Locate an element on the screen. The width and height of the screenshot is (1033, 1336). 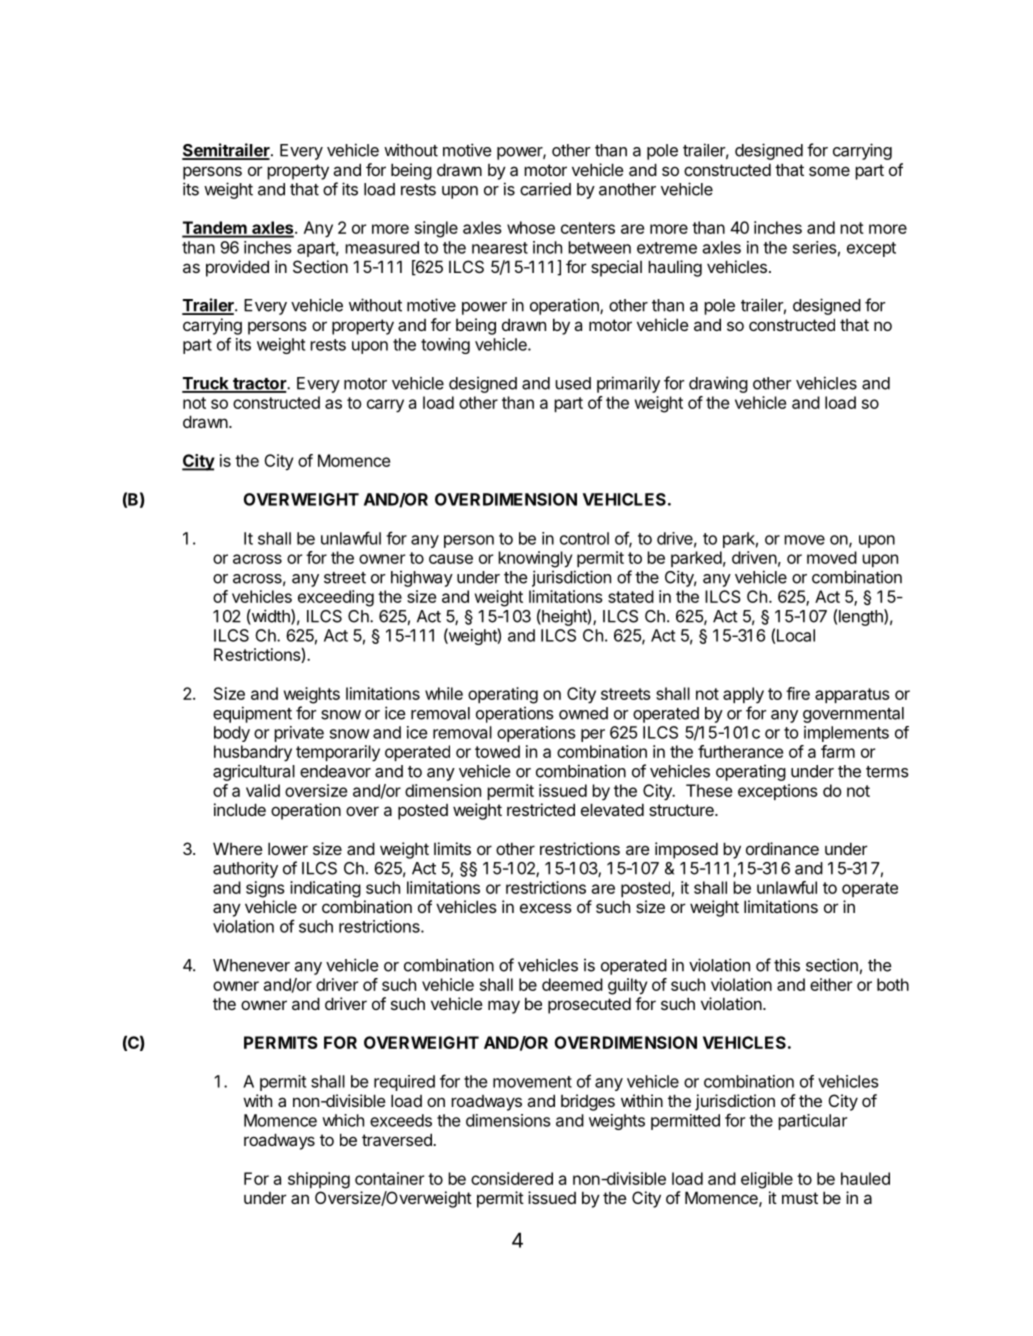
drawing is located at coordinates (718, 384).
